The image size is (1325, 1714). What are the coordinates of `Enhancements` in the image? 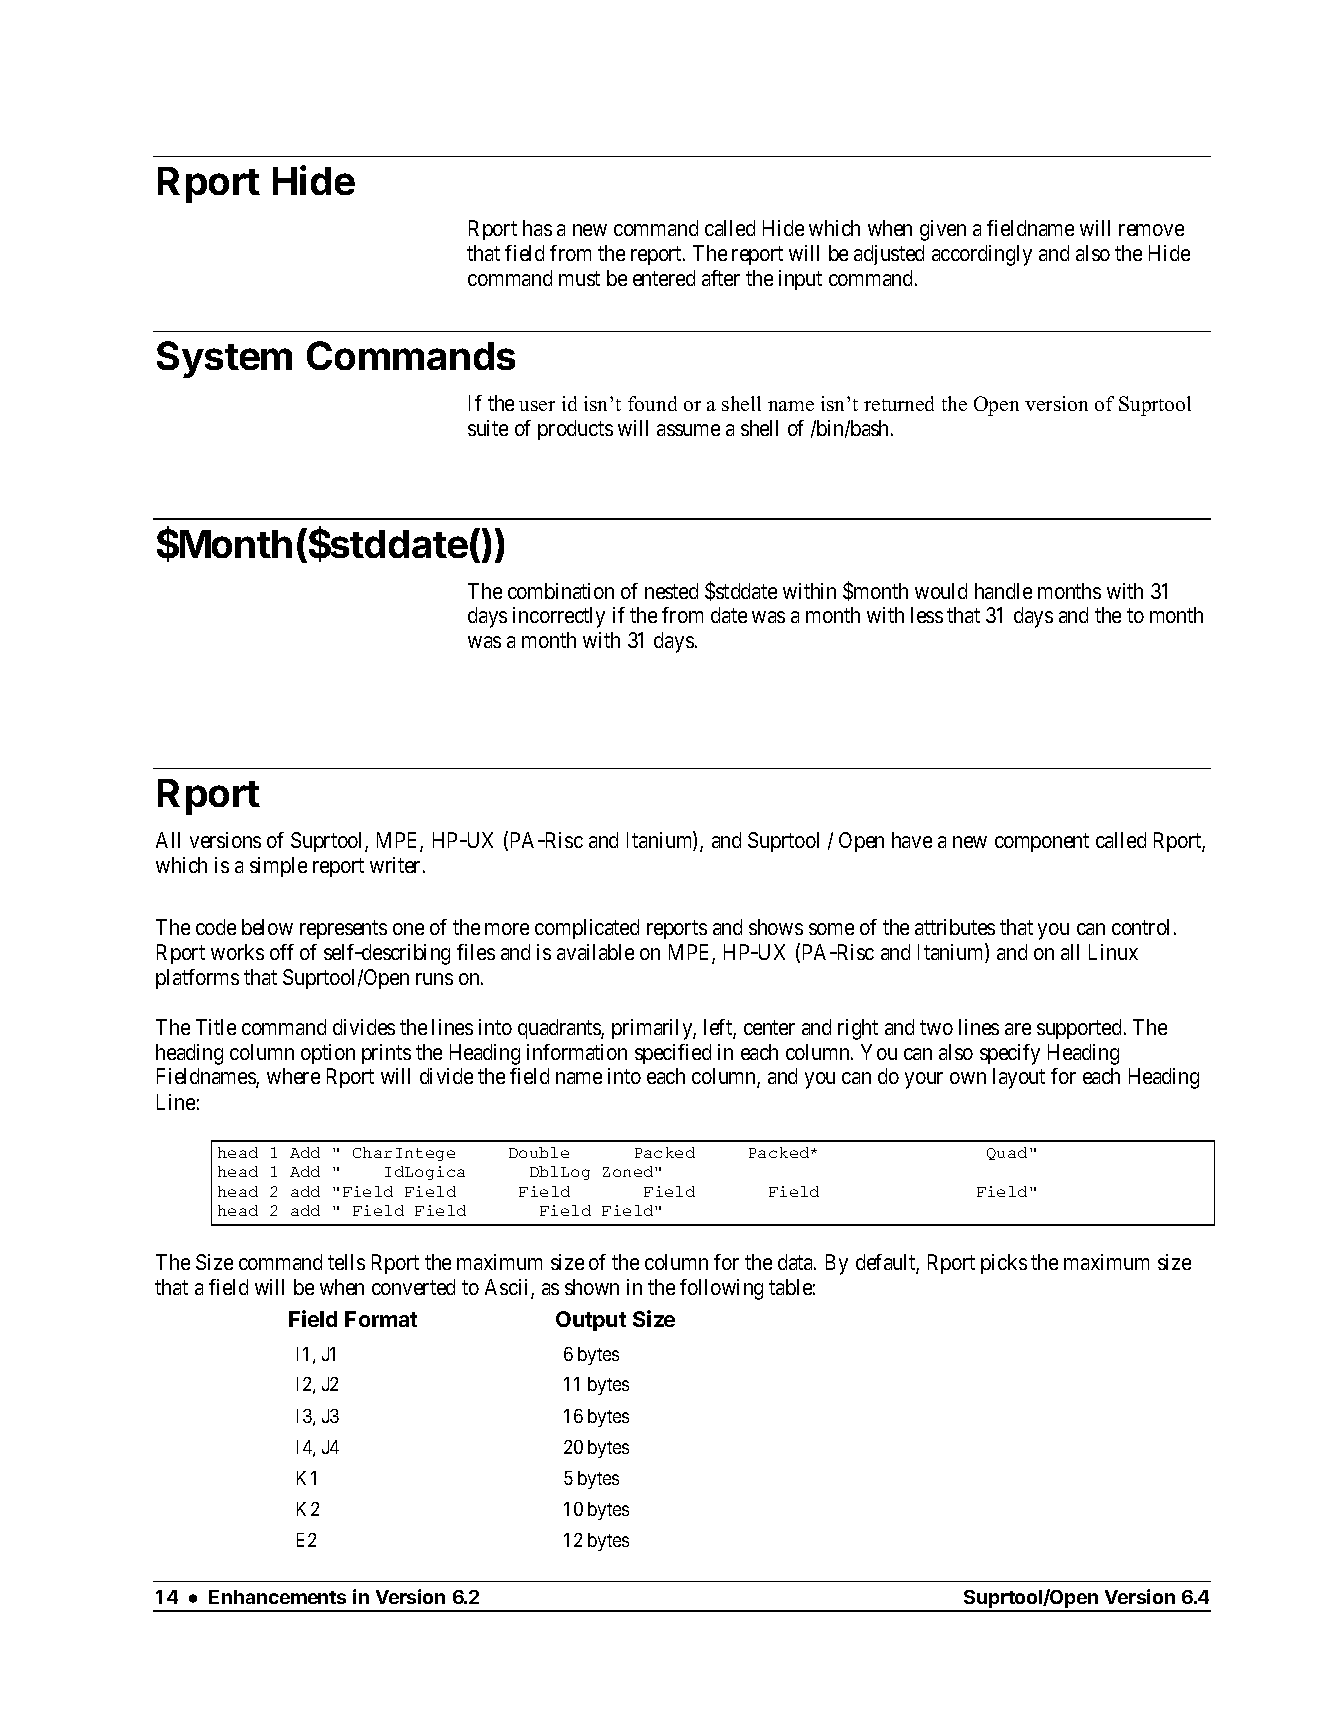 It's located at (277, 1597).
